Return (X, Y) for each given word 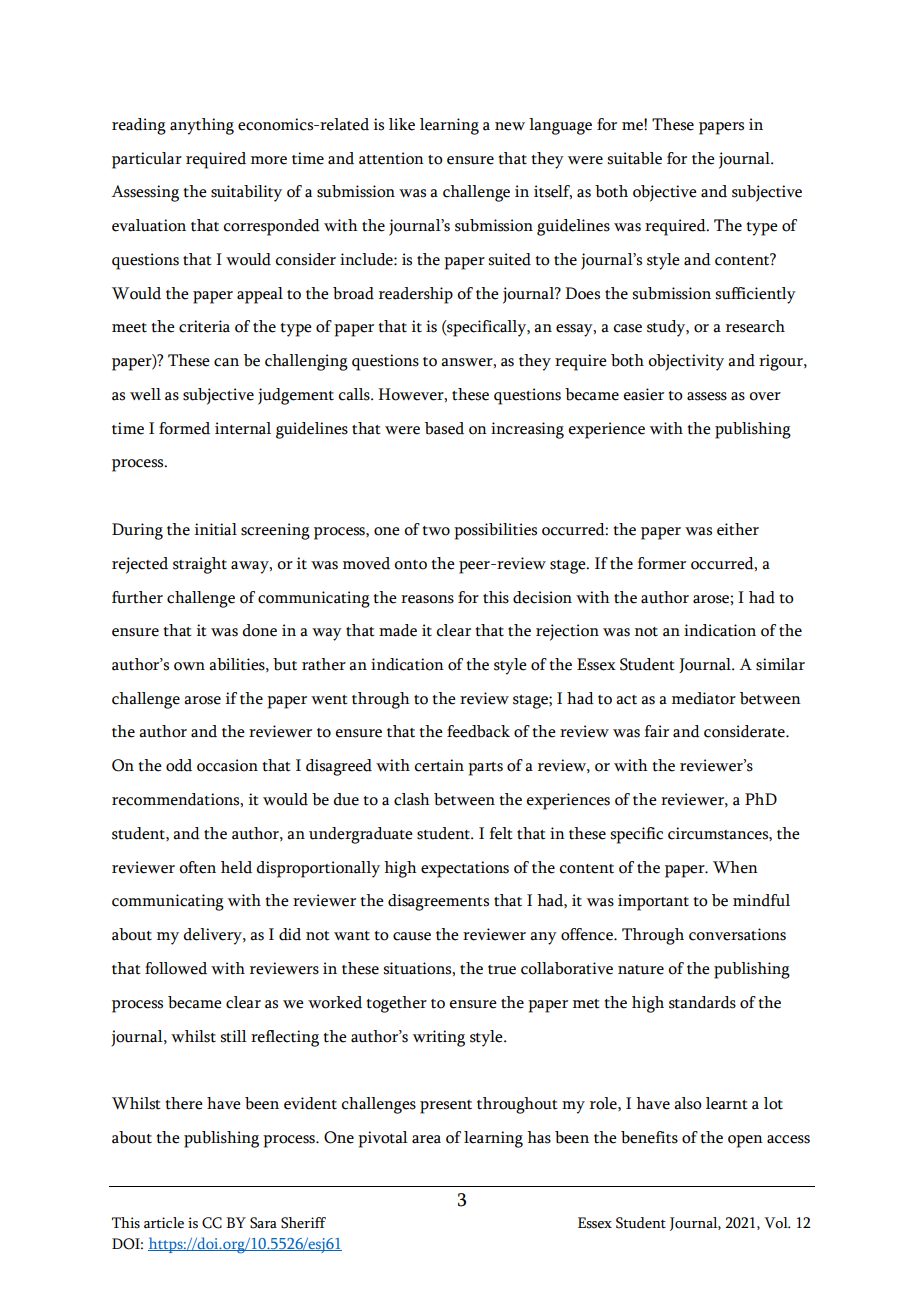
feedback (478, 731)
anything (202, 126)
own (189, 666)
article (164, 1223)
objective (665, 193)
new (510, 126)
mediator (704, 698)
